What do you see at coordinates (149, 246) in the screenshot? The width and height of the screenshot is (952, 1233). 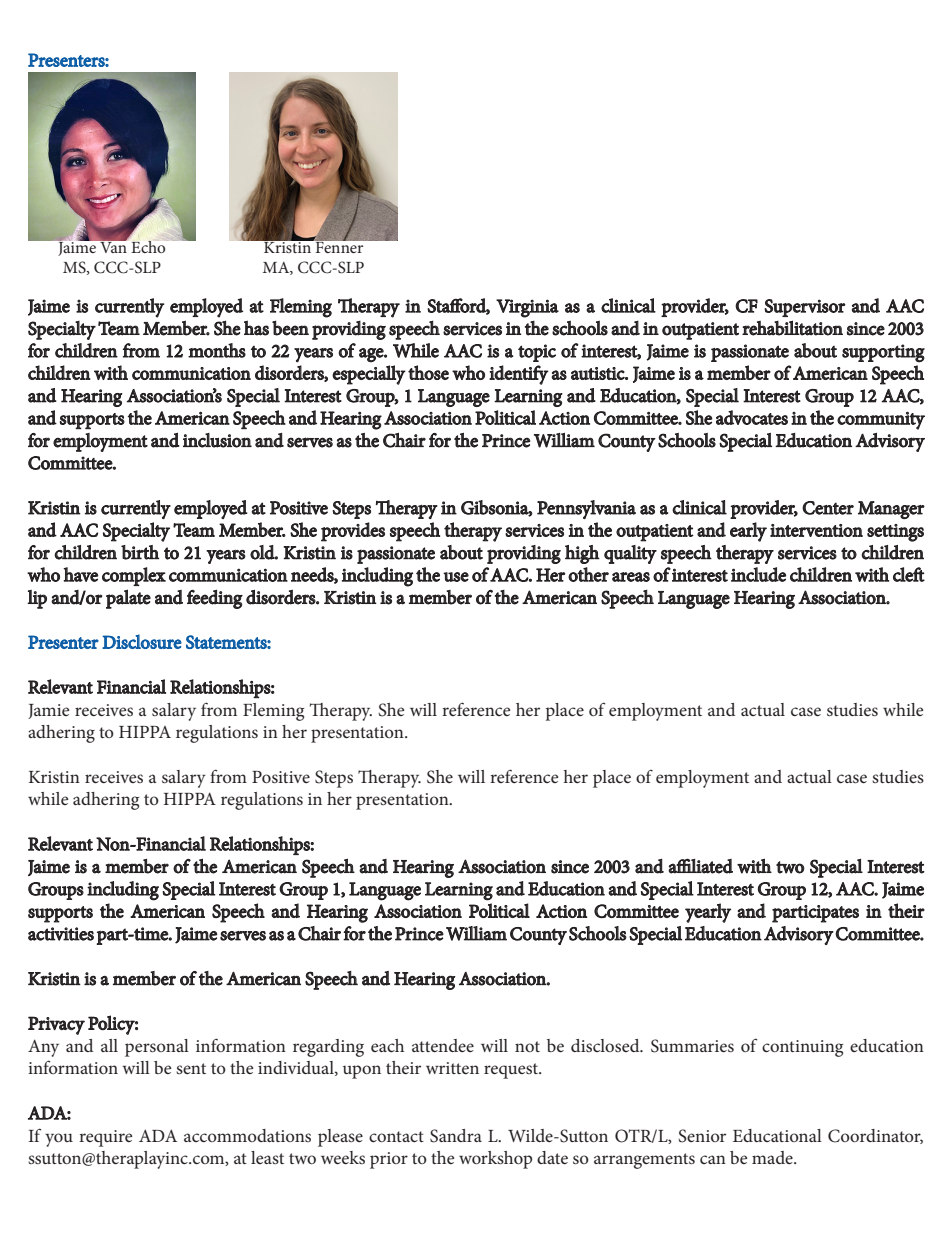 I see `Echo` at bounding box center [149, 246].
